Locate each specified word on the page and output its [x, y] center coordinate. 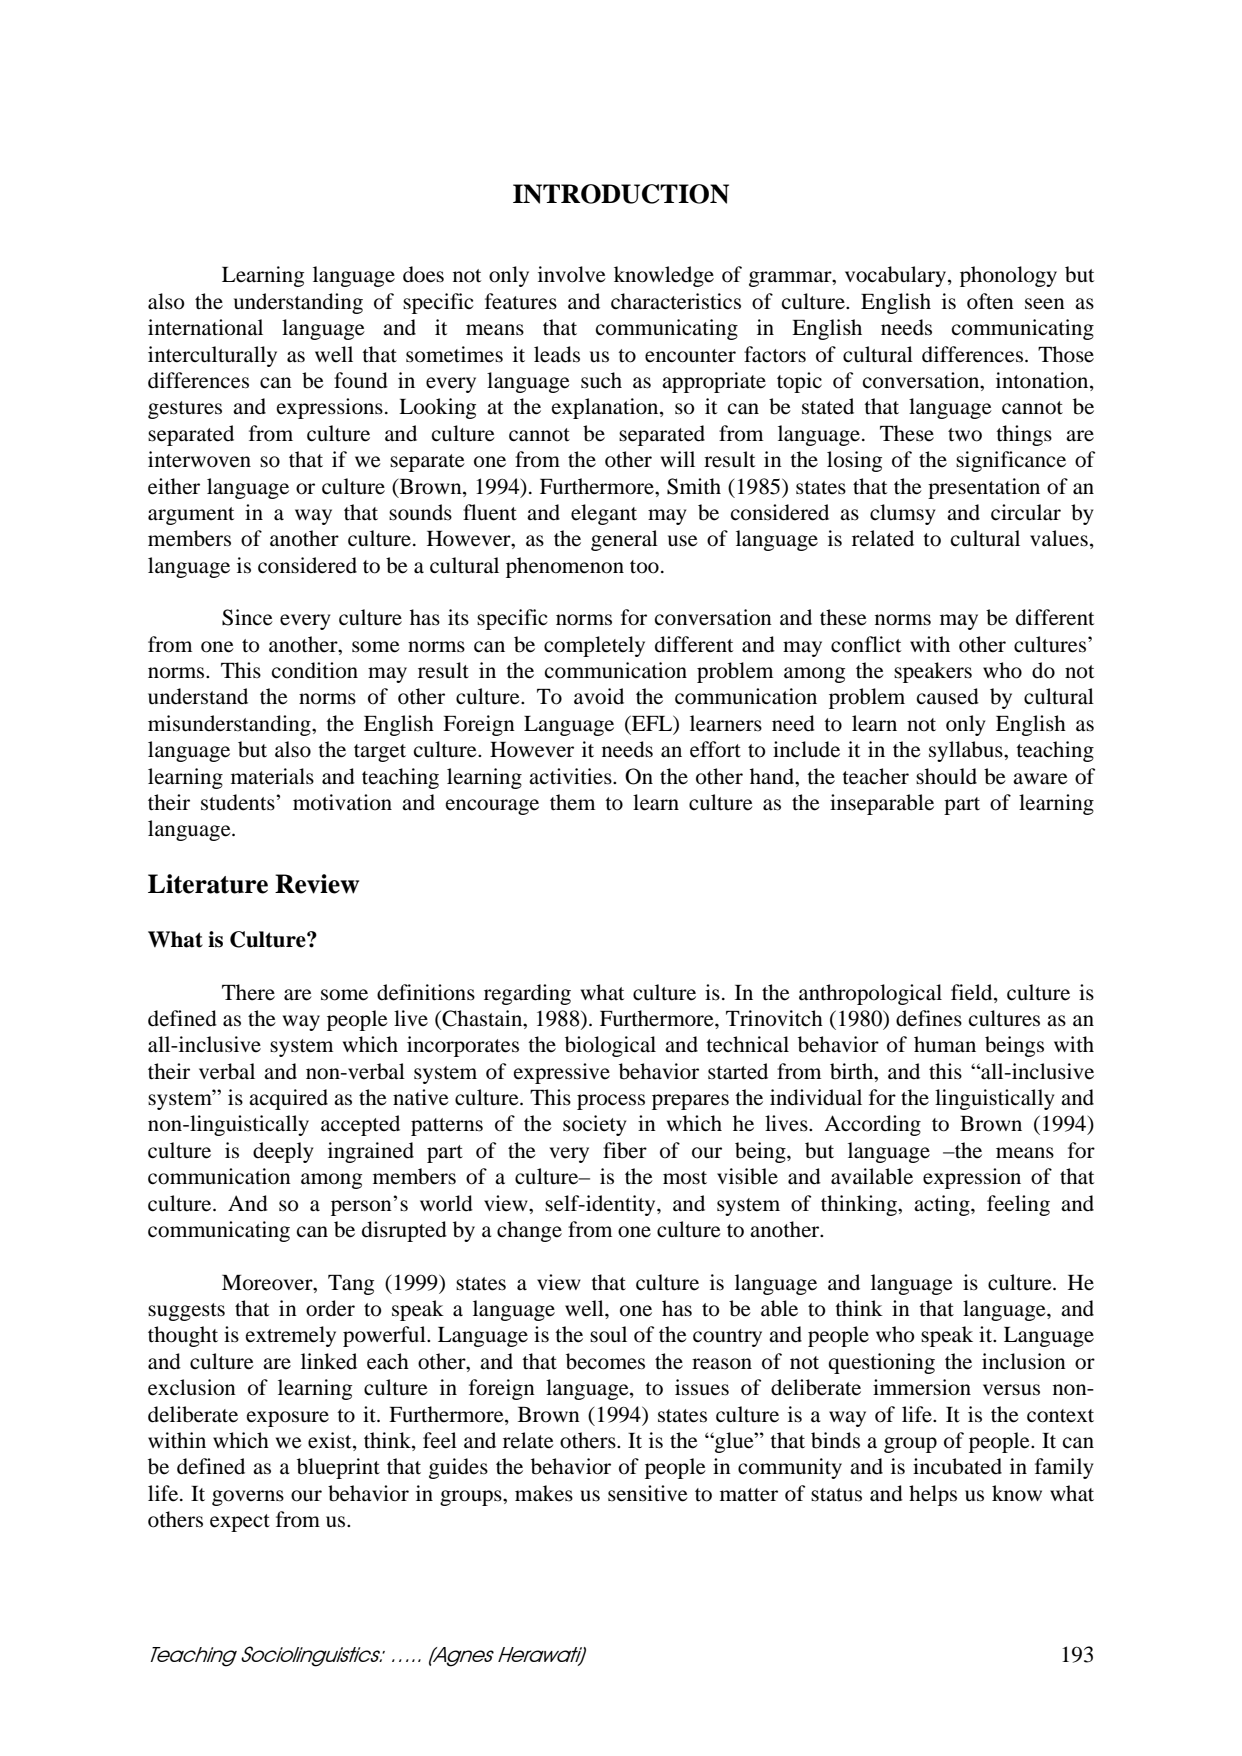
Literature [208, 884]
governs [248, 1498]
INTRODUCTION [621, 194]
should [946, 776]
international [205, 327]
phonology [1008, 276]
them [572, 802]
